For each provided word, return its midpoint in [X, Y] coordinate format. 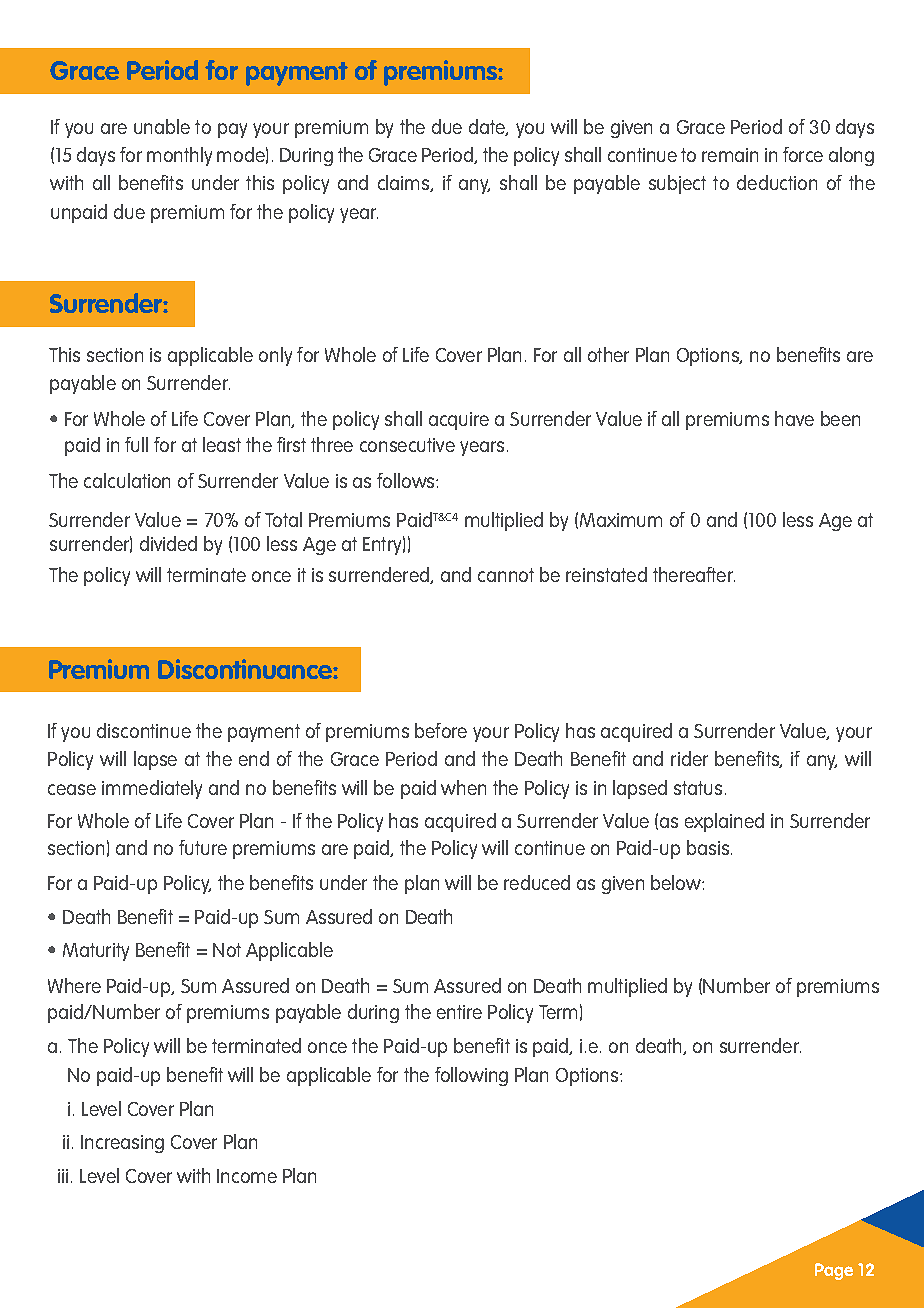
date [488, 127]
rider [689, 758]
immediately [152, 789]
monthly [179, 156]
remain [730, 155]
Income [247, 1176]
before [441, 730]
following [471, 1076]
